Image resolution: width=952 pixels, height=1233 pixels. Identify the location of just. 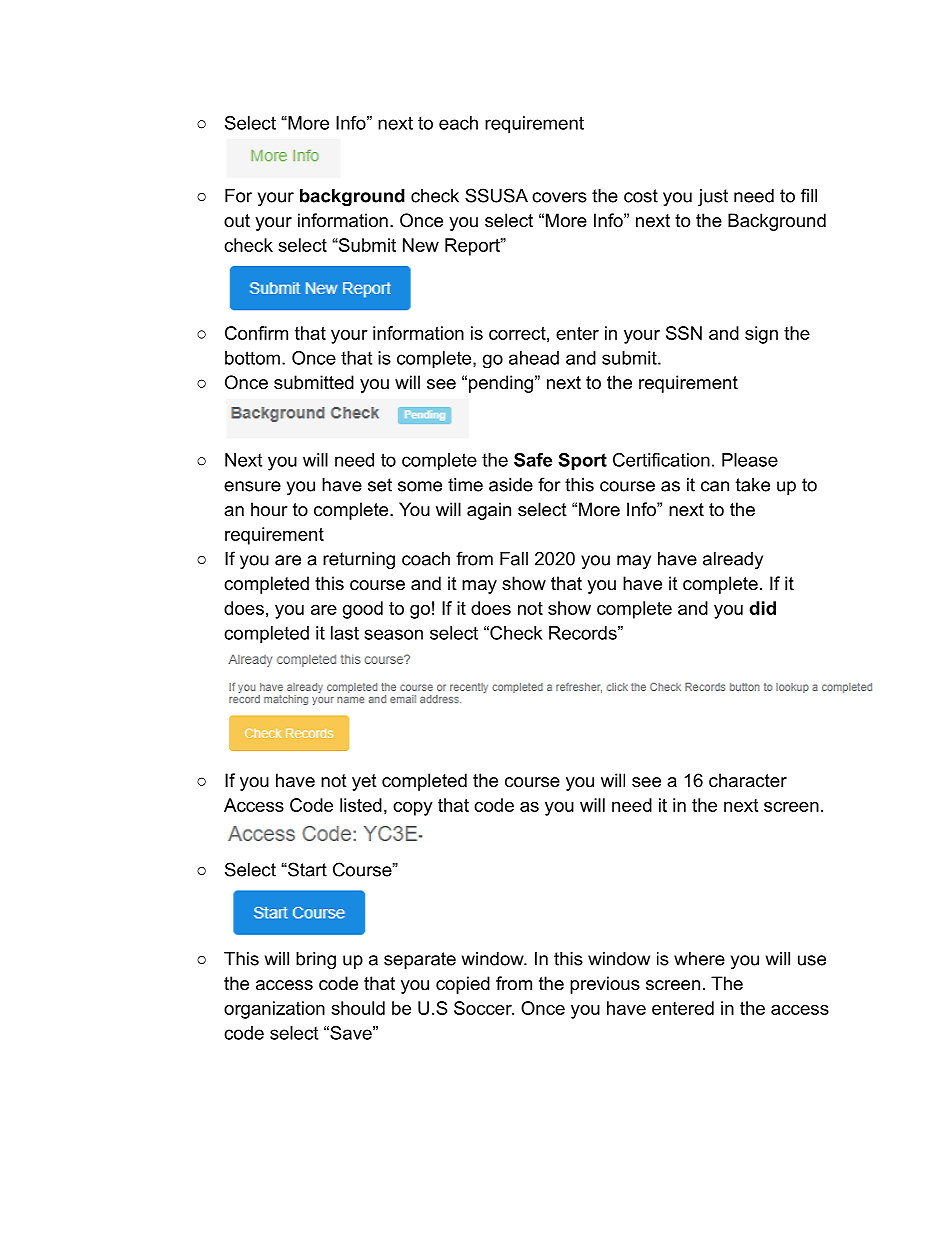
(713, 197).
